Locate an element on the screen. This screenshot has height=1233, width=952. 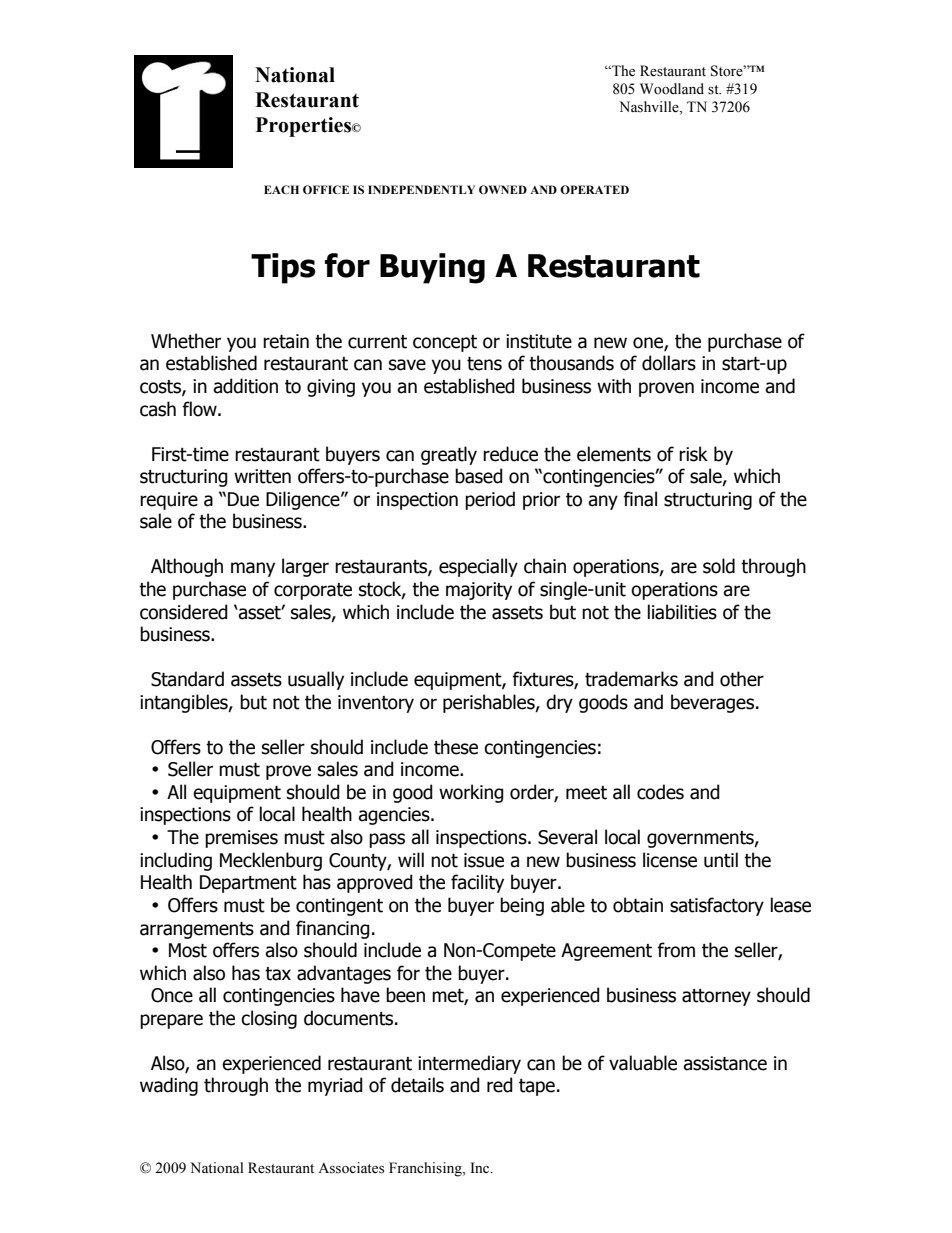
premises is located at coordinates (241, 839).
